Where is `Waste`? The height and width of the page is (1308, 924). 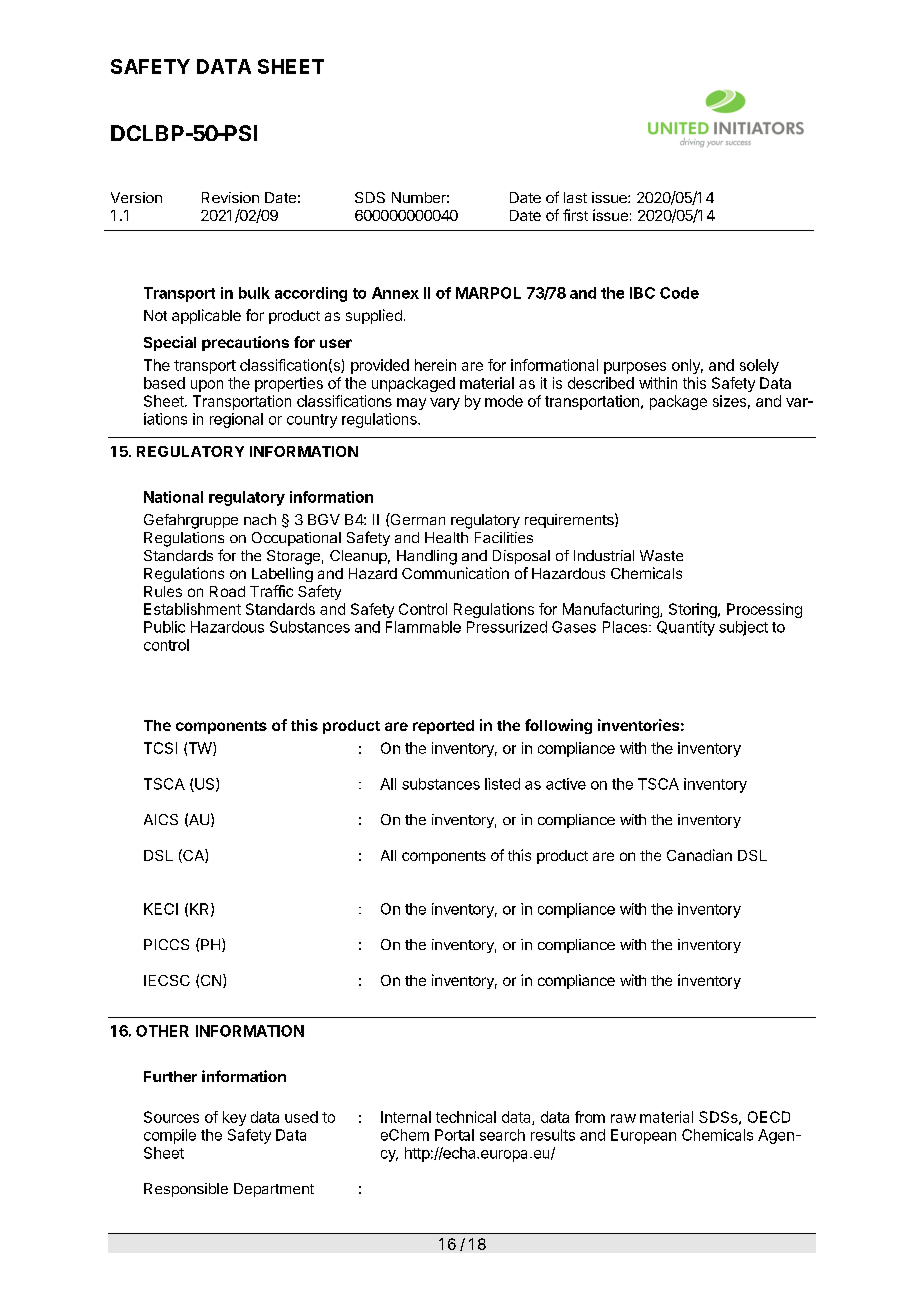 Waste is located at coordinates (661, 555).
